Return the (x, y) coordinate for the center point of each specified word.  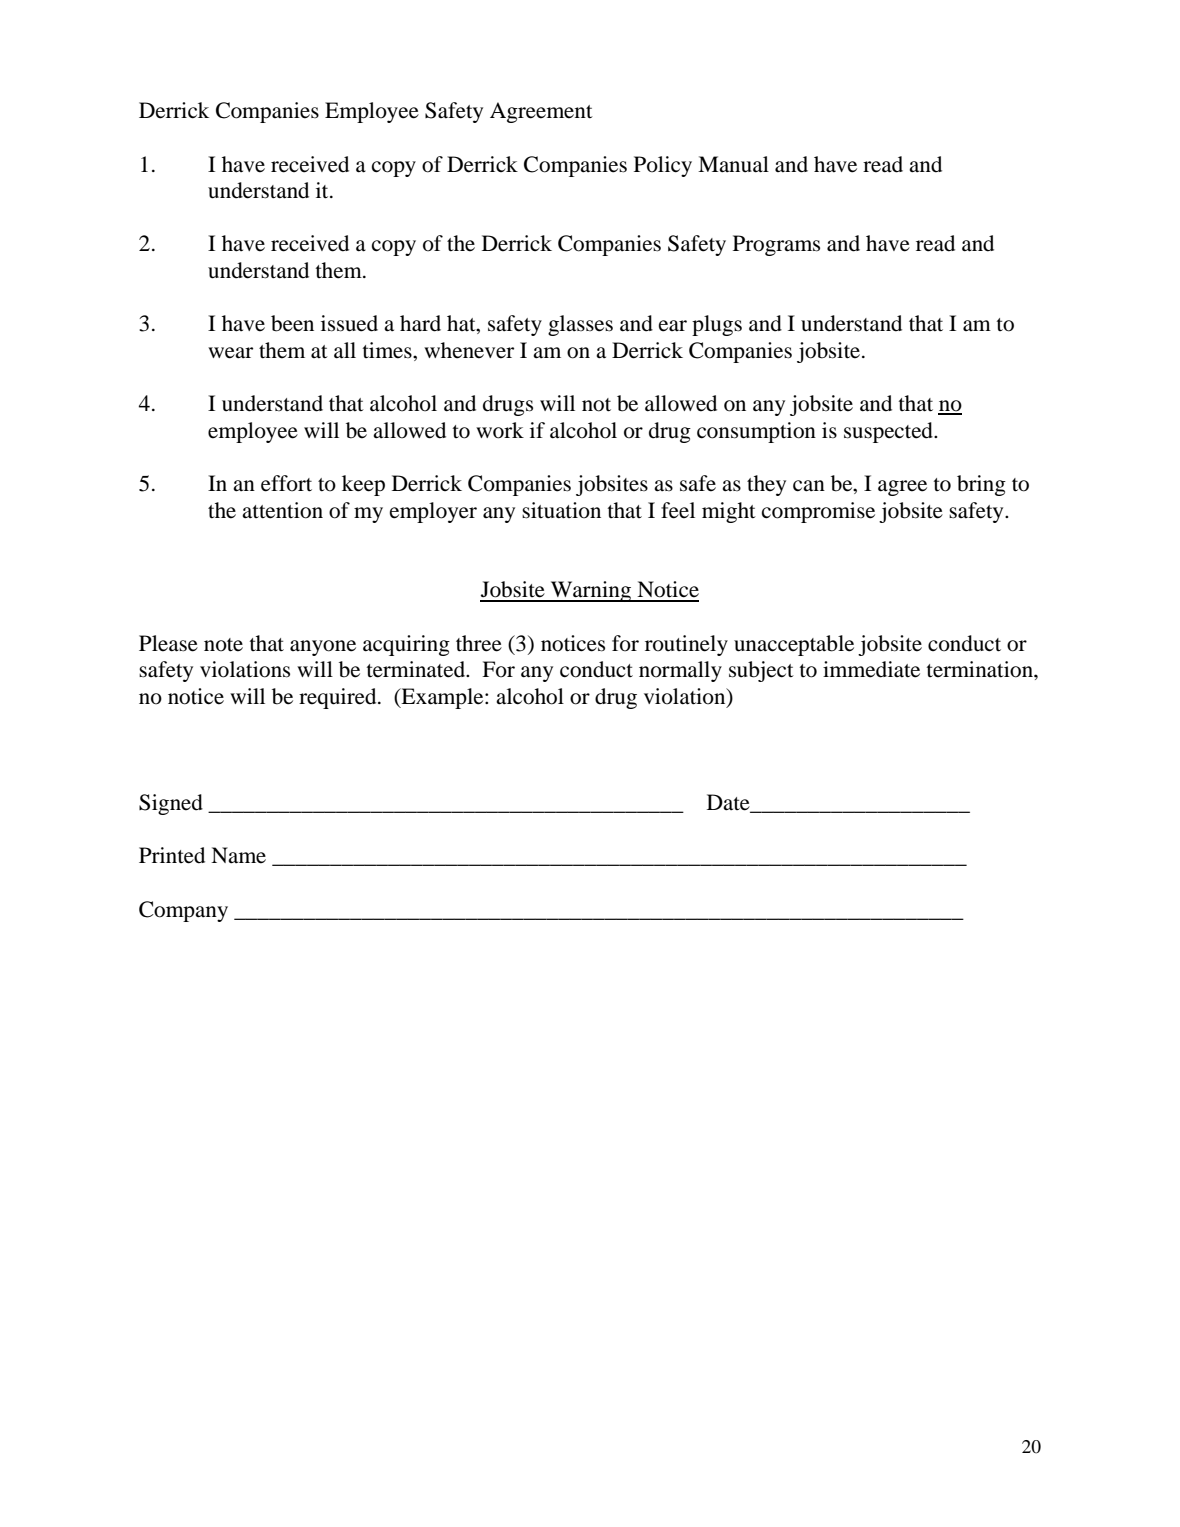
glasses (580, 325)
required (339, 698)
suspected (889, 432)
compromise (818, 512)
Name (238, 855)
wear (230, 353)
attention (282, 510)
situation (561, 510)
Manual (733, 164)
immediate (871, 669)
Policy (663, 166)
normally (680, 671)
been (292, 323)
